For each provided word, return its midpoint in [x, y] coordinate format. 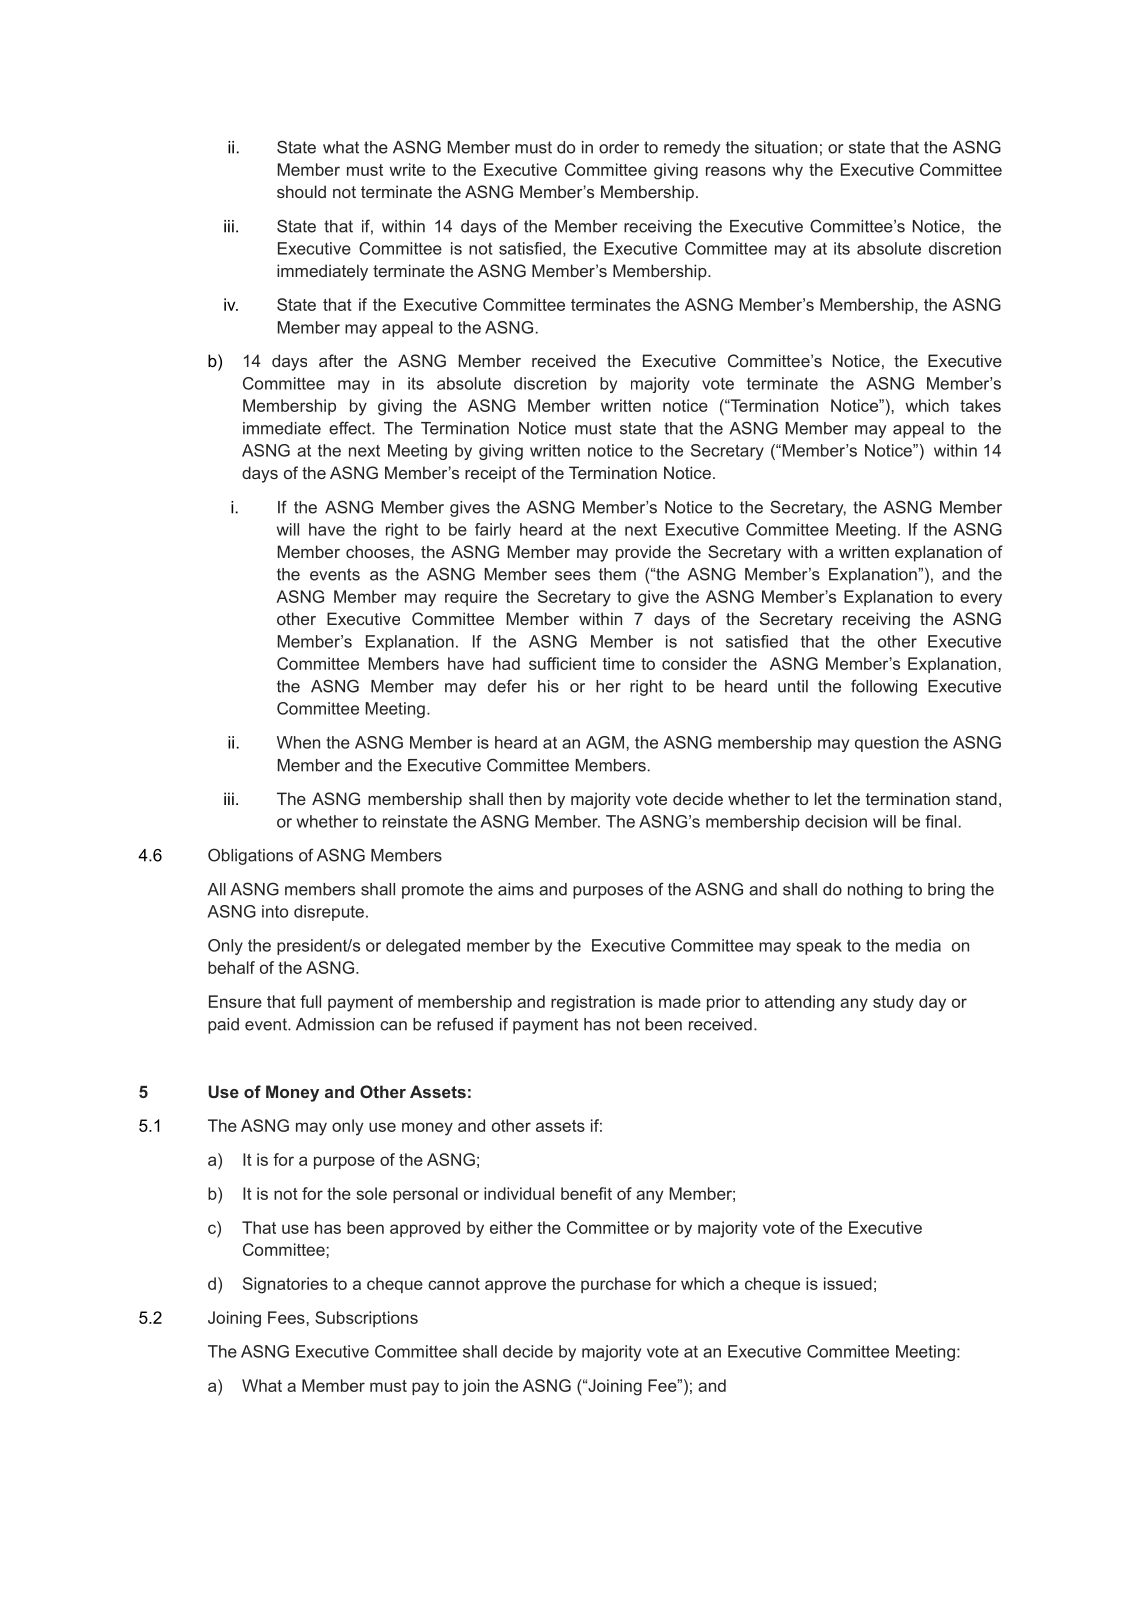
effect [351, 428]
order [619, 147]
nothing [875, 891]
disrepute [329, 913]
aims [516, 889]
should [301, 191]
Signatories [285, 1285]
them [617, 574]
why [787, 171]
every [981, 600]
